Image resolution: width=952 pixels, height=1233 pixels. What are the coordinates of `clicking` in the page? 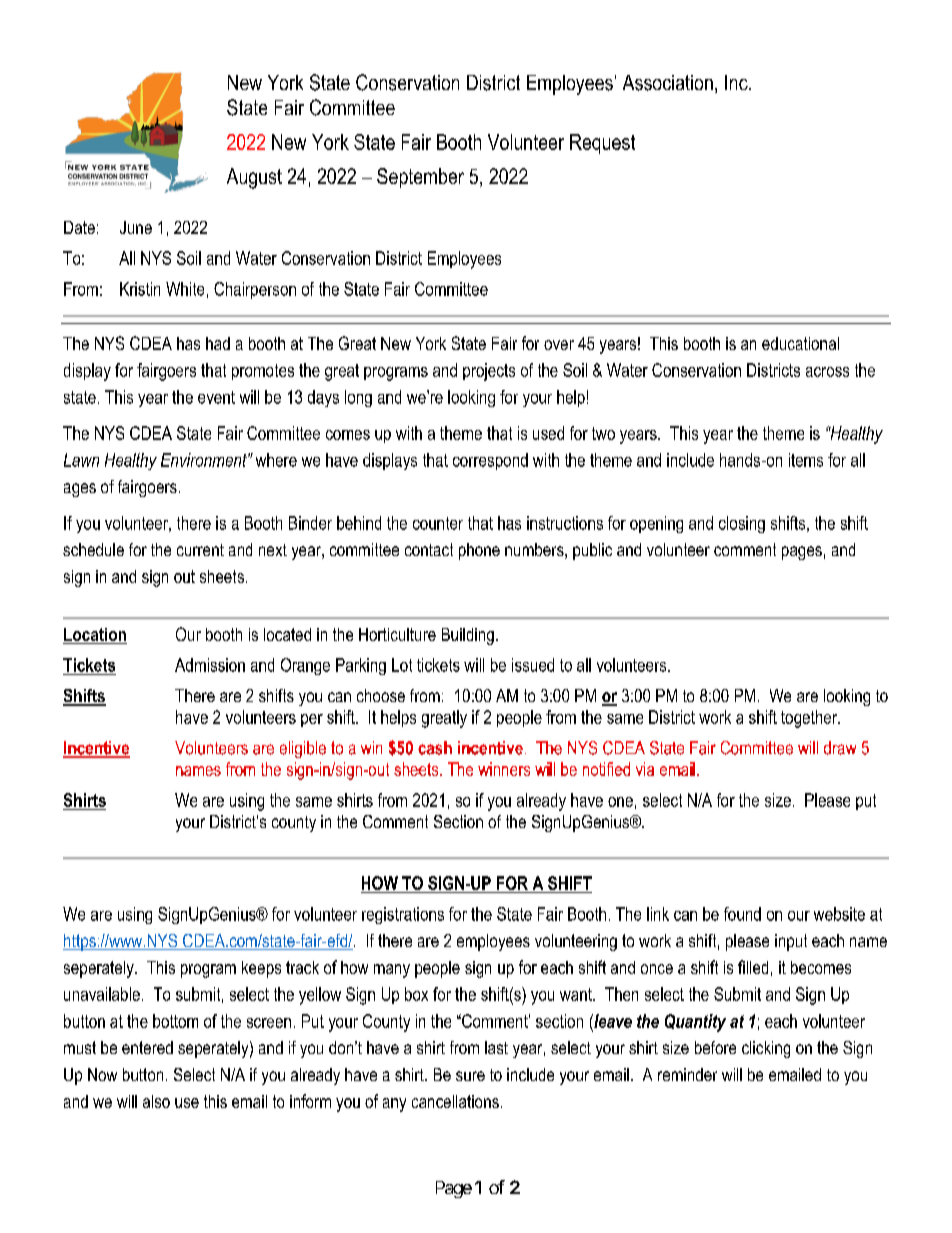 It's located at (766, 1049).
